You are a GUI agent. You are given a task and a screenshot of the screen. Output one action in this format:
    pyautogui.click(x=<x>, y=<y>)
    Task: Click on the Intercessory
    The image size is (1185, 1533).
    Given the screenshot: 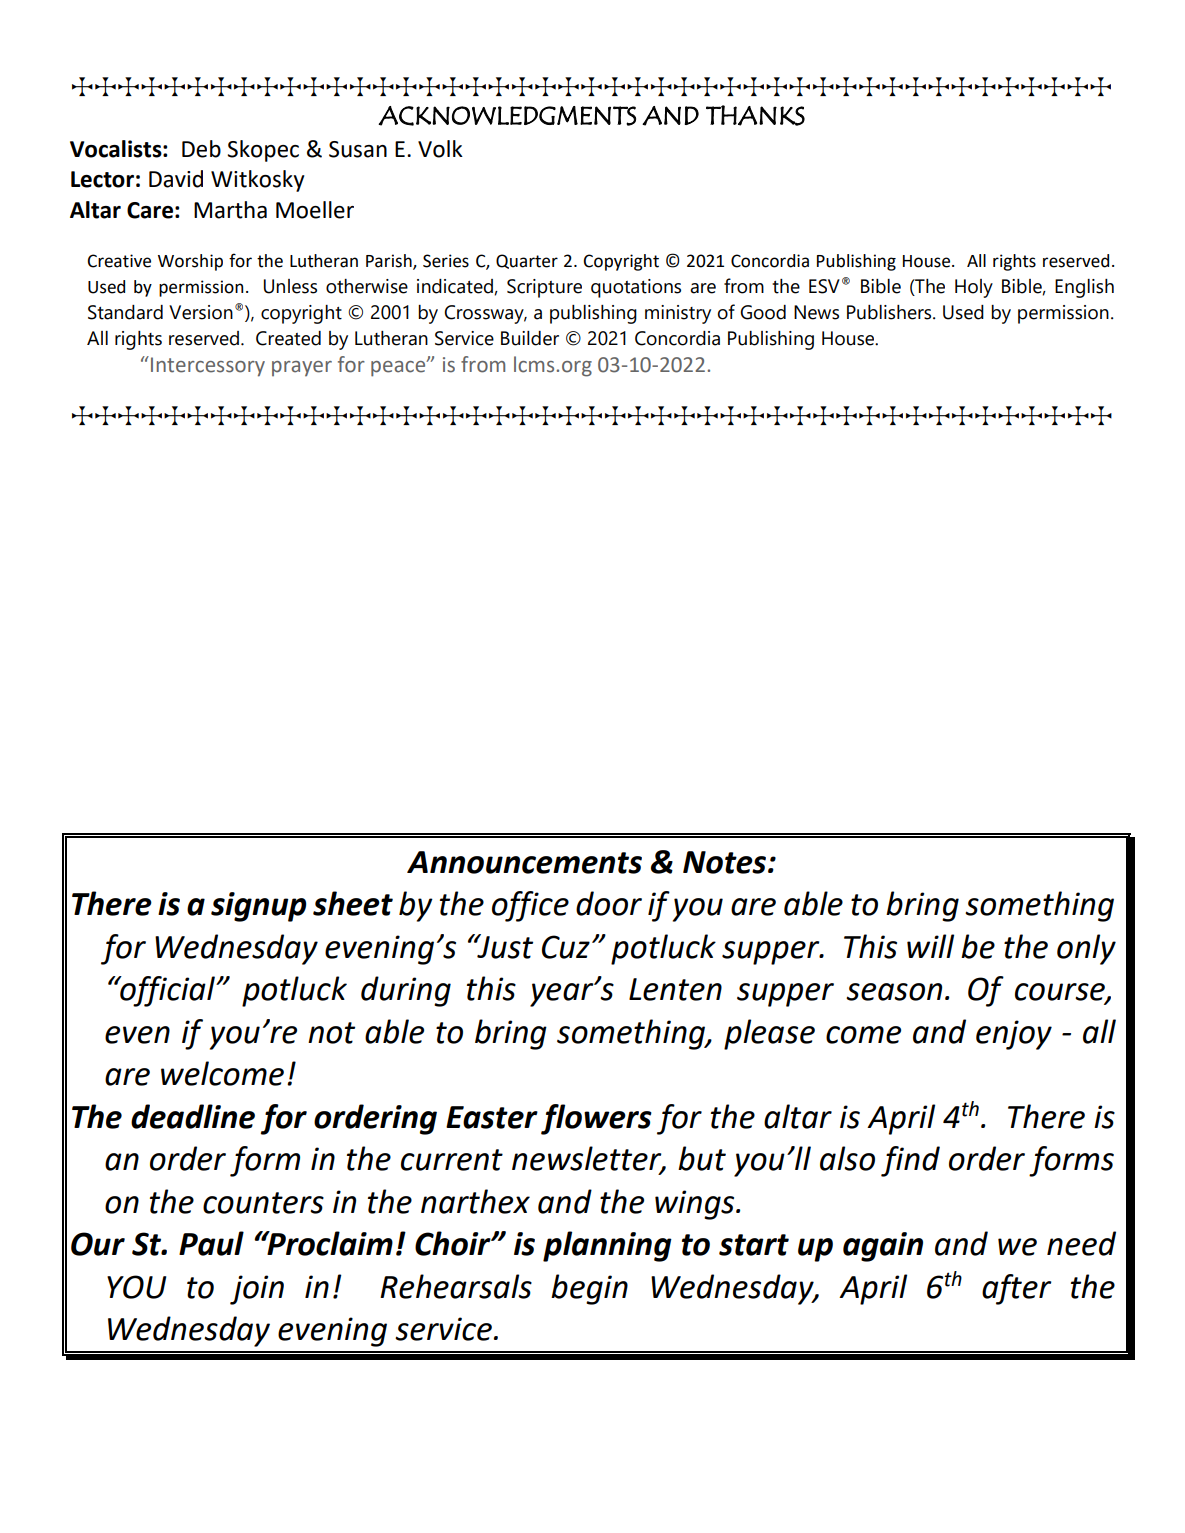 What is the action you would take?
    pyautogui.click(x=208, y=367)
